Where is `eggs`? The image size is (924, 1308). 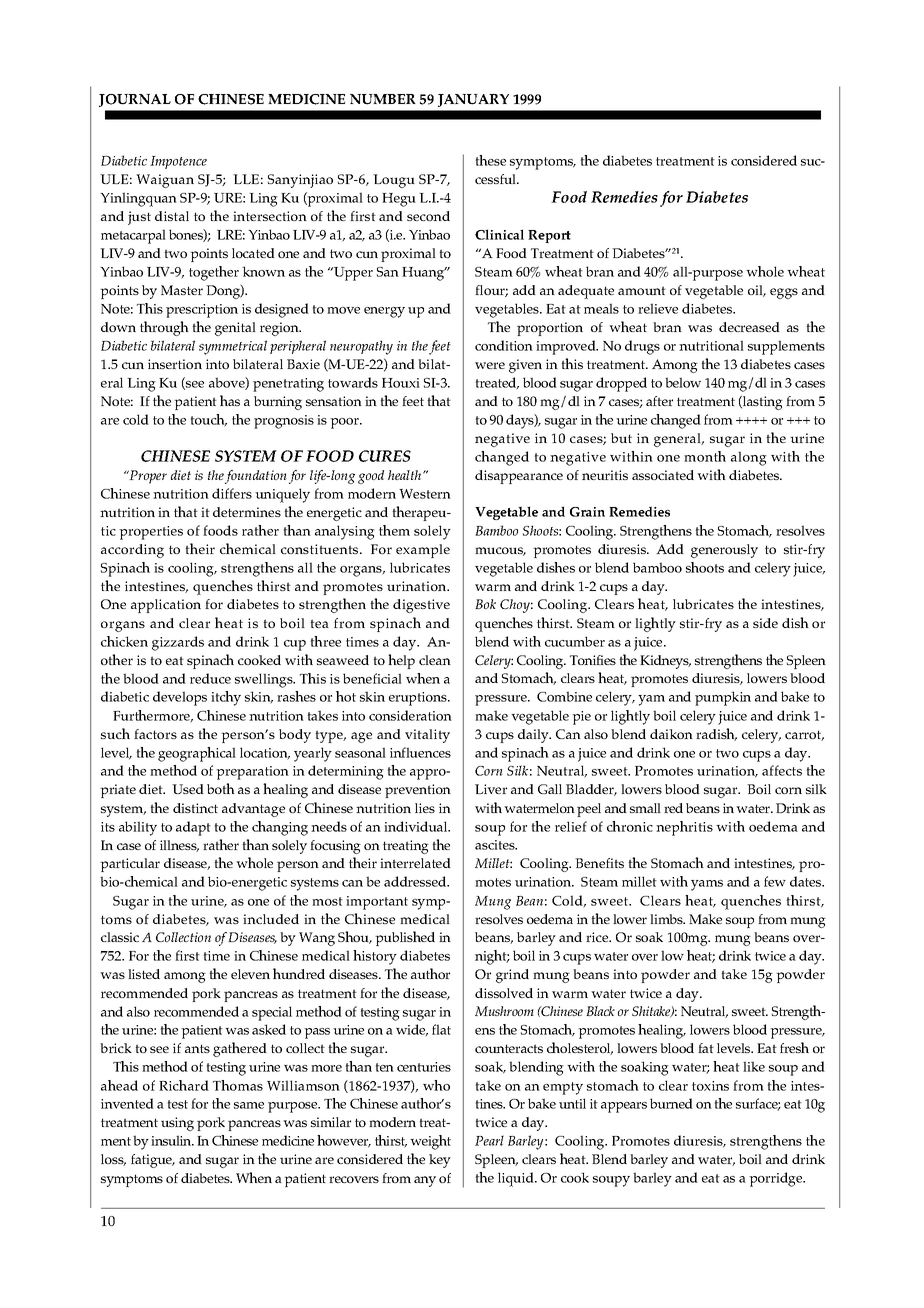
eggs is located at coordinates (784, 293).
